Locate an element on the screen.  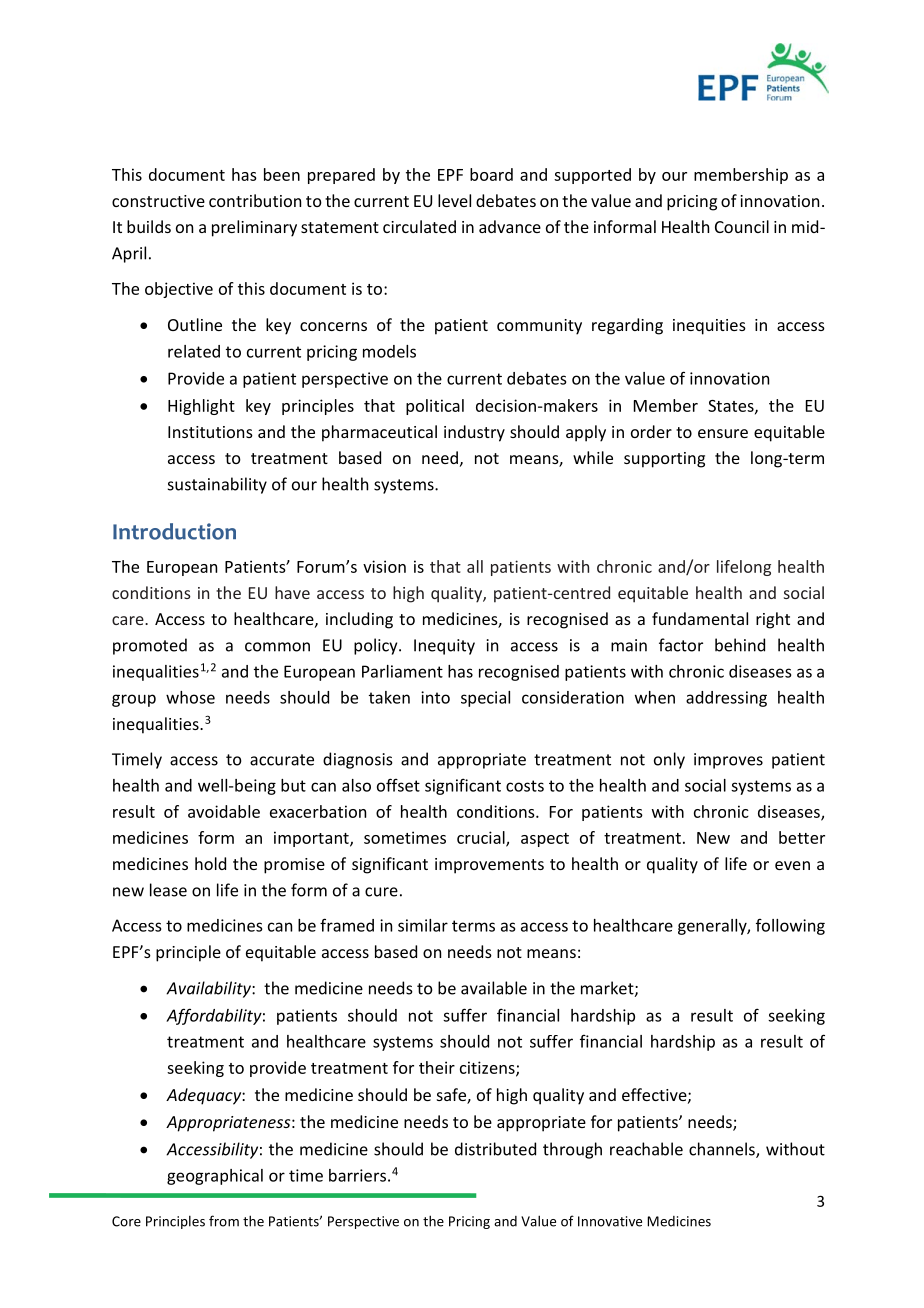
even is located at coordinates (792, 865).
